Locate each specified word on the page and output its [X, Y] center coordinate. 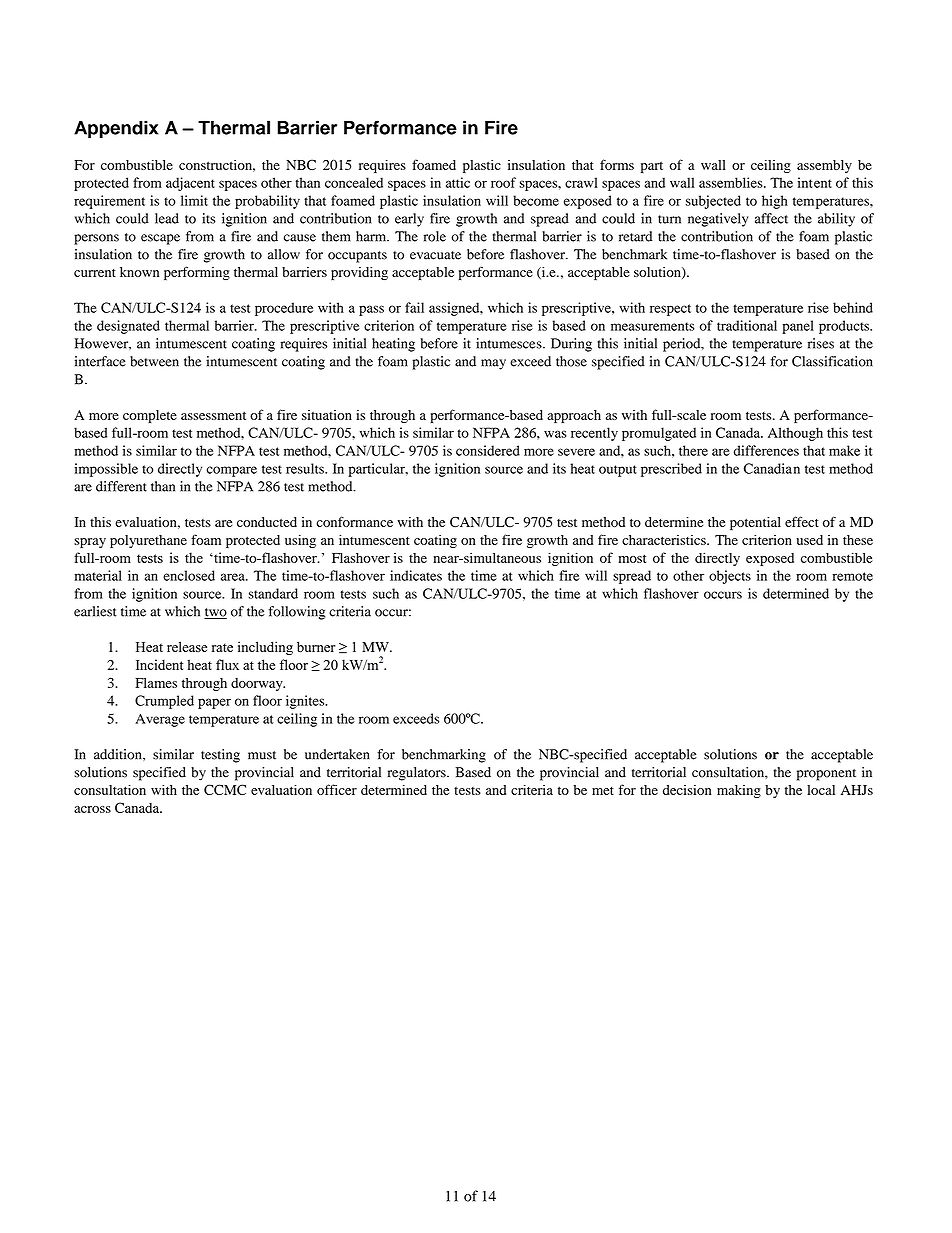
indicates [416, 575]
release [187, 646]
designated [128, 327]
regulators [418, 774]
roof [503, 182]
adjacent [190, 184]
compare [231, 471]
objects [730, 577]
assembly [824, 166]
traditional [747, 325]
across [92, 809]
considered [488, 450]
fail [414, 307]
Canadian [772, 468]
